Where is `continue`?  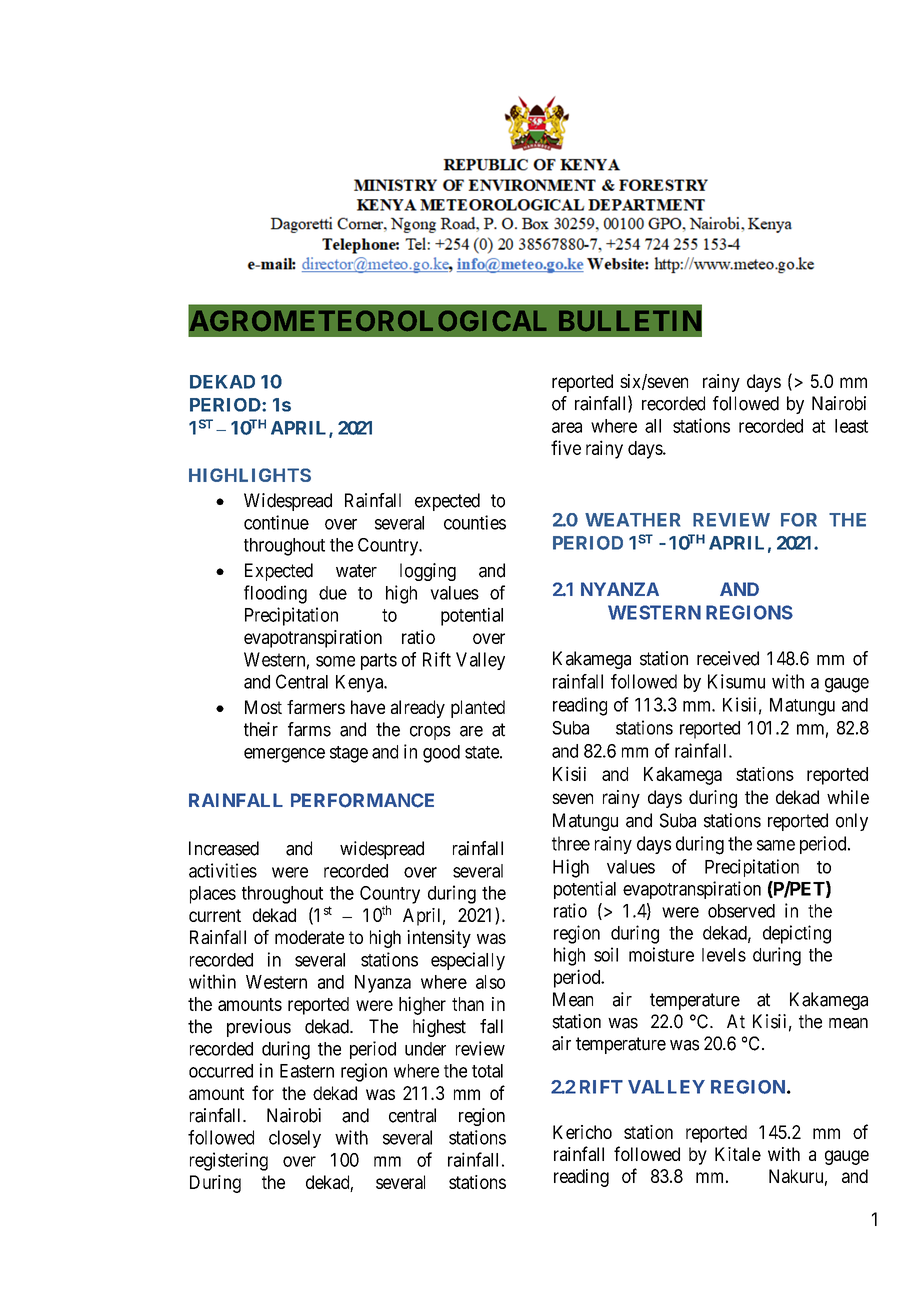
continue is located at coordinates (276, 522).
